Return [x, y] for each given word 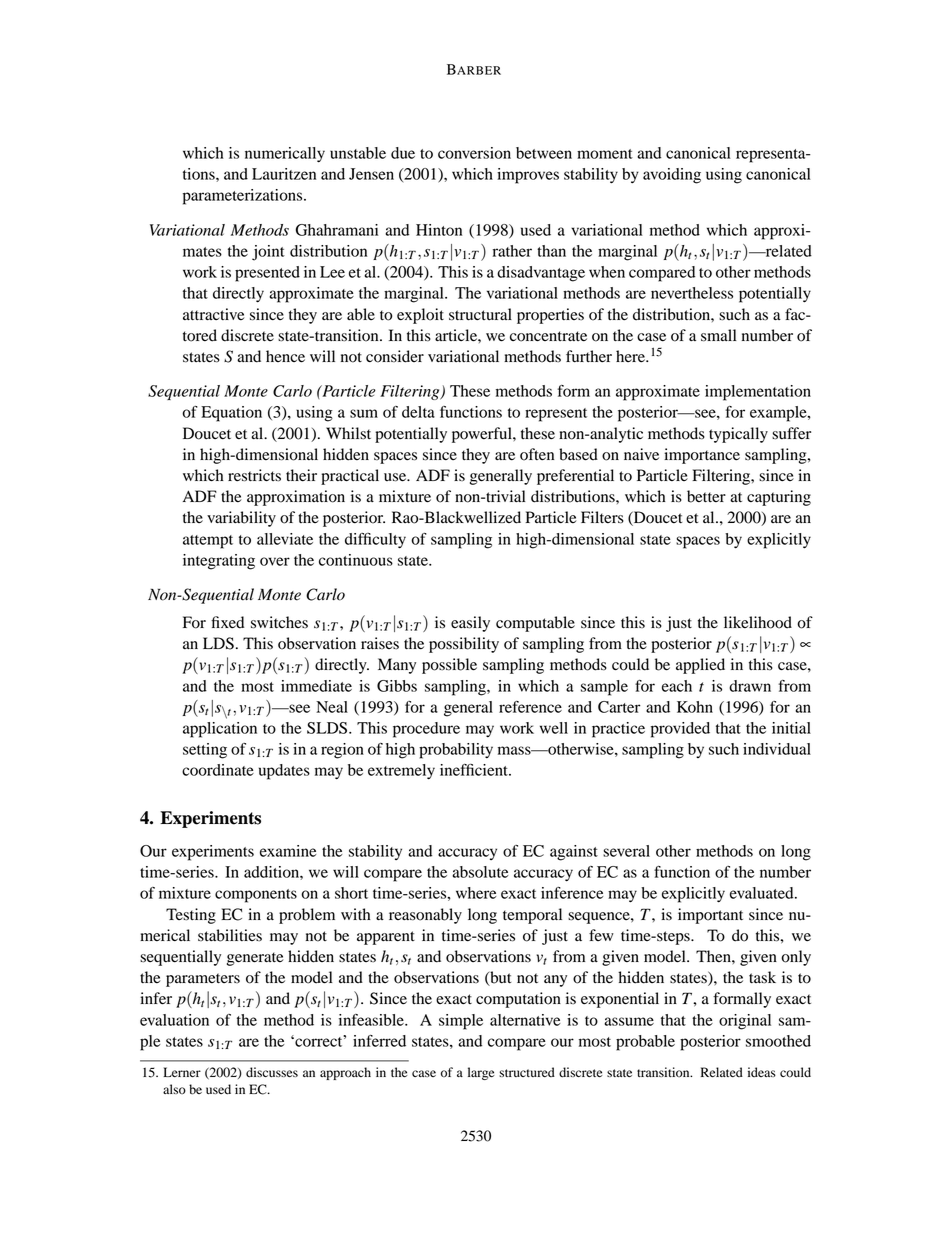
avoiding [672, 176]
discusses [272, 1072]
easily [470, 624]
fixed [227, 622]
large [481, 1073]
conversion [474, 153]
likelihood [758, 622]
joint [268, 253]
